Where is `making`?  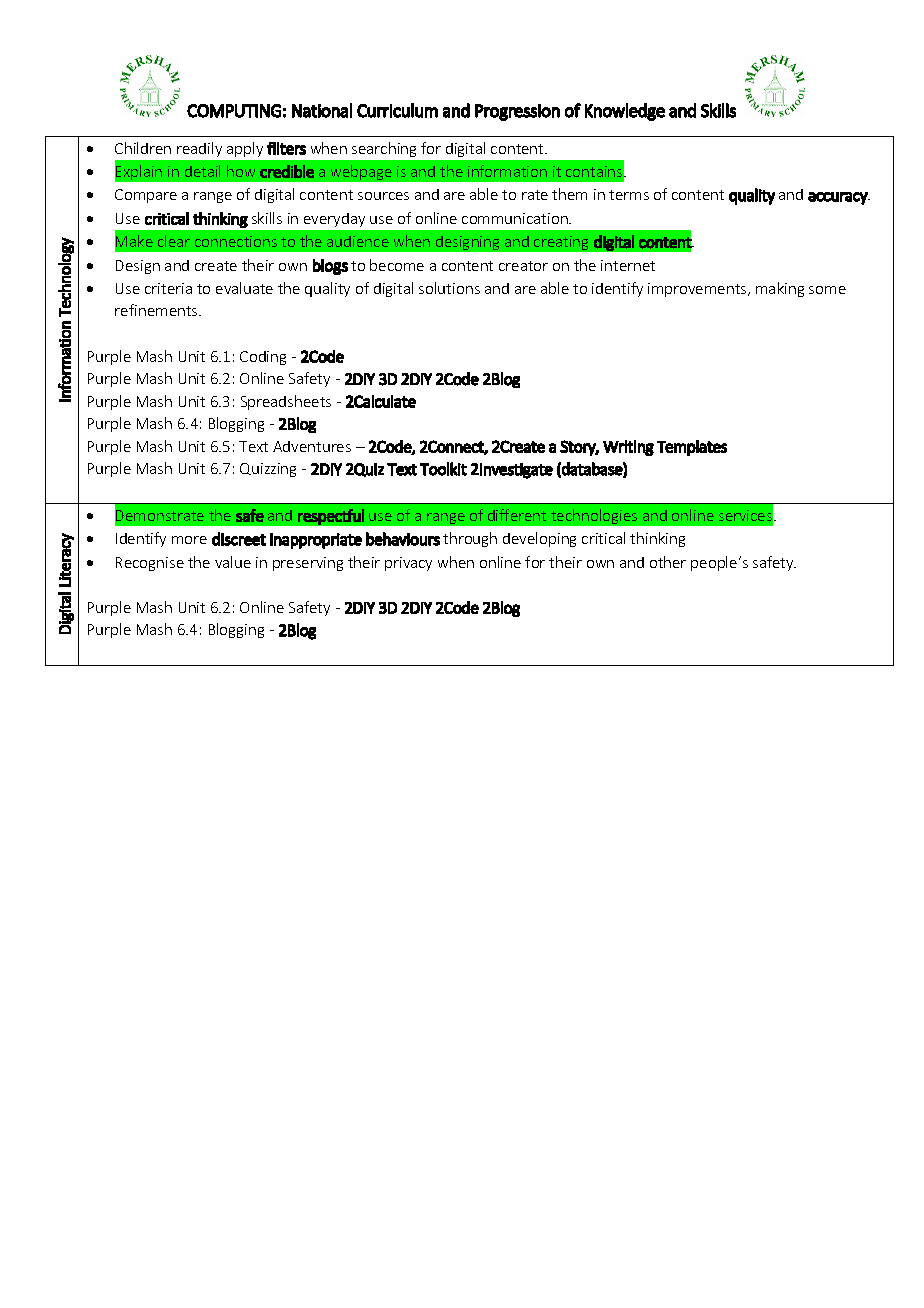
making is located at coordinates (780, 289).
